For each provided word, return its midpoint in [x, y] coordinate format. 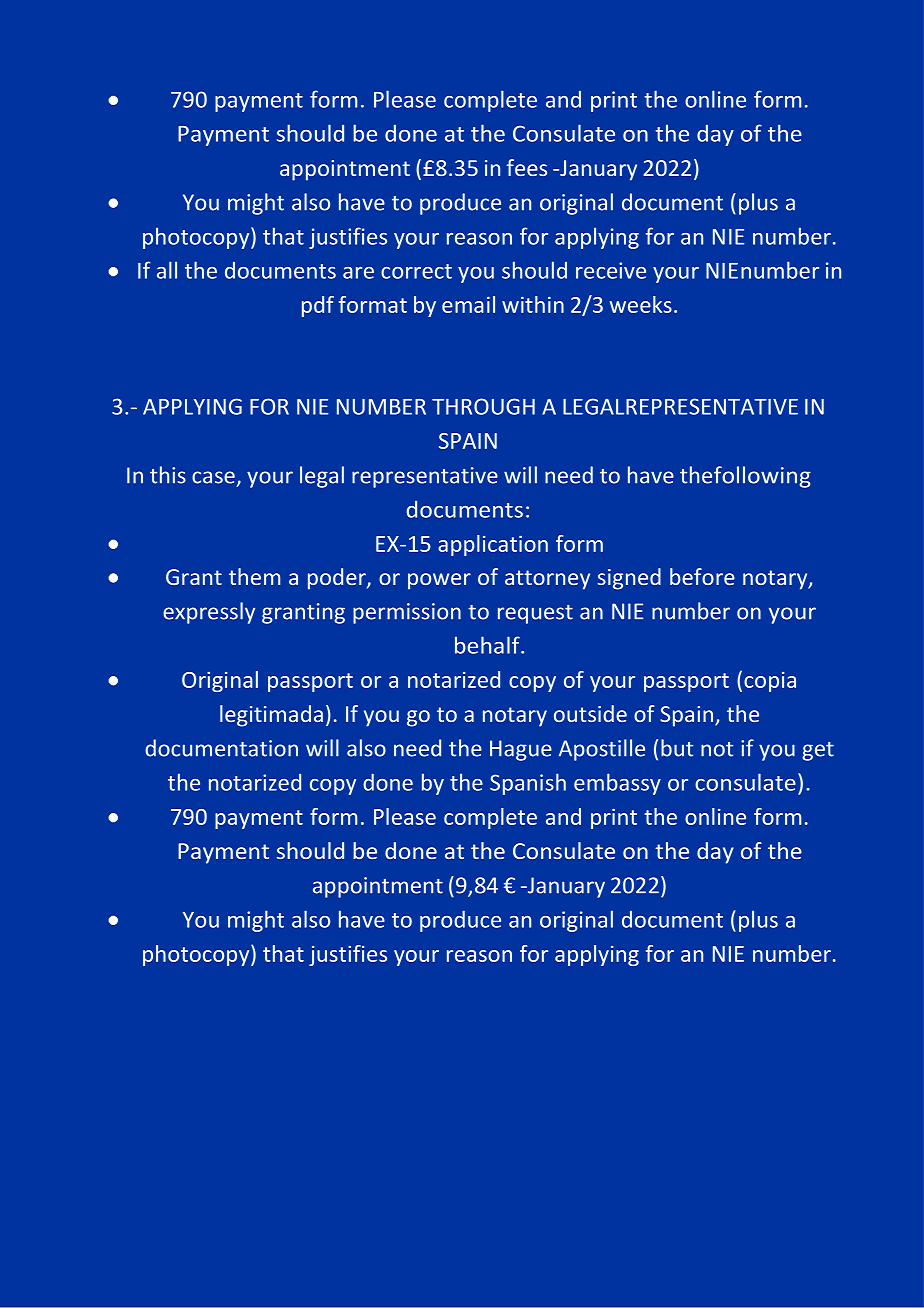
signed [629, 579]
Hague [521, 750]
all [167, 270]
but [677, 748]
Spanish [528, 784]
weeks [641, 304]
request [535, 614]
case [213, 477]
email [468, 304]
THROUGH [483, 406]
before [702, 576]
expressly [209, 613]
